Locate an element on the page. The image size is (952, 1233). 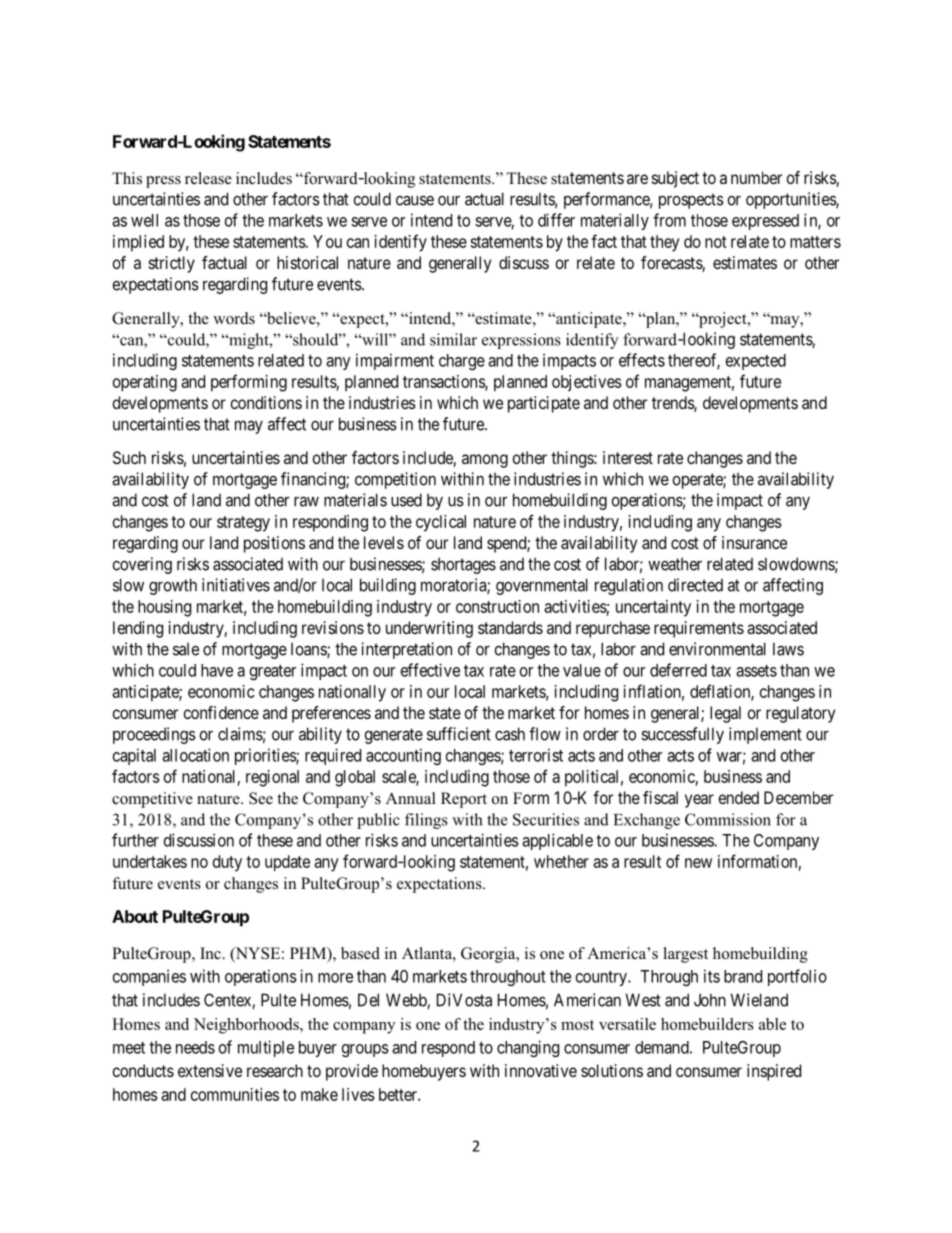
cause is located at coordinates (415, 200).
